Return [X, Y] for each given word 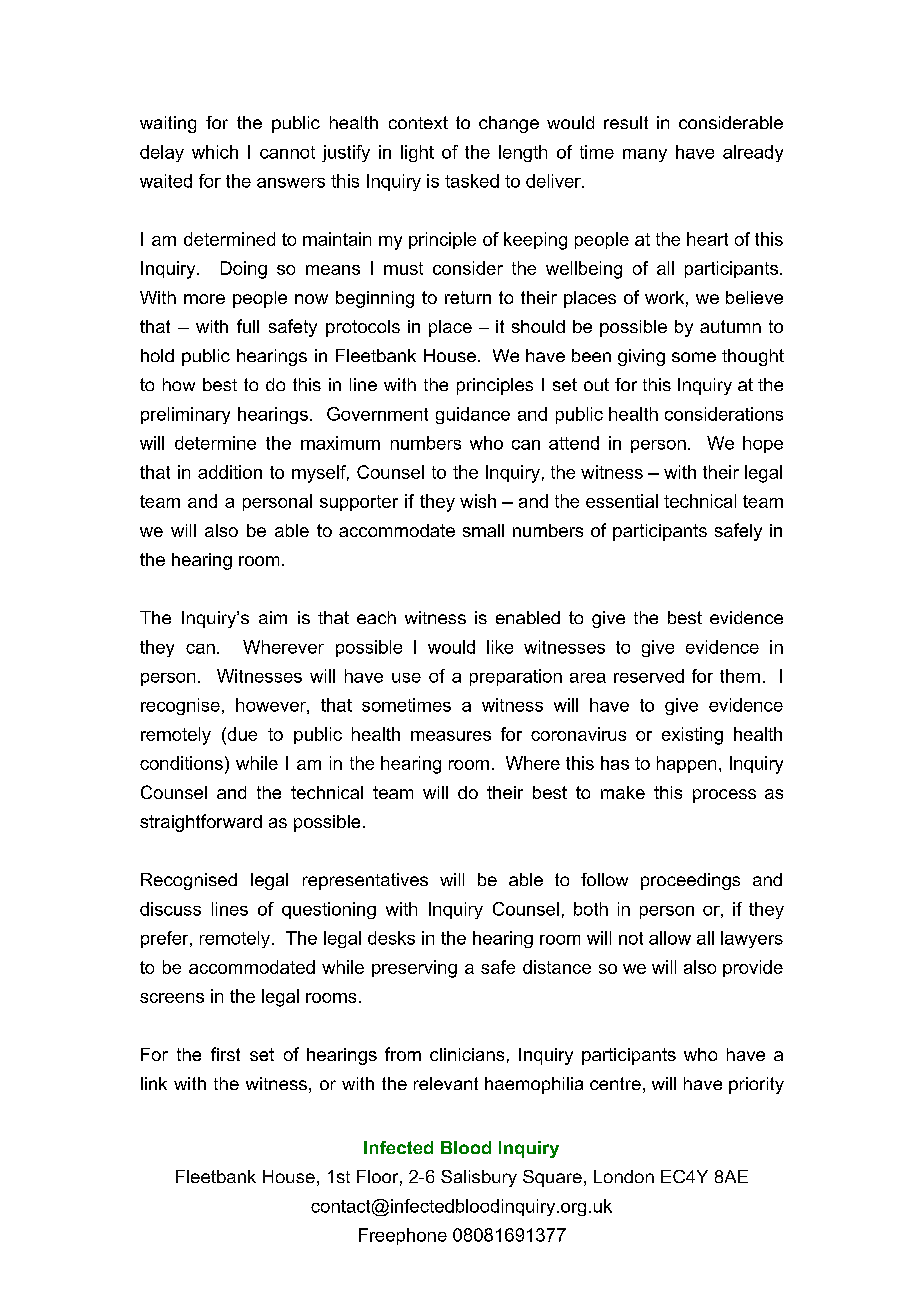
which [215, 152]
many [645, 155]
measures [451, 736]
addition [230, 472]
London [624, 1176]
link [154, 1083]
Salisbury [479, 1178]
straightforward [201, 823]
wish [478, 501]
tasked [472, 181]
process [724, 796]
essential [622, 501]
